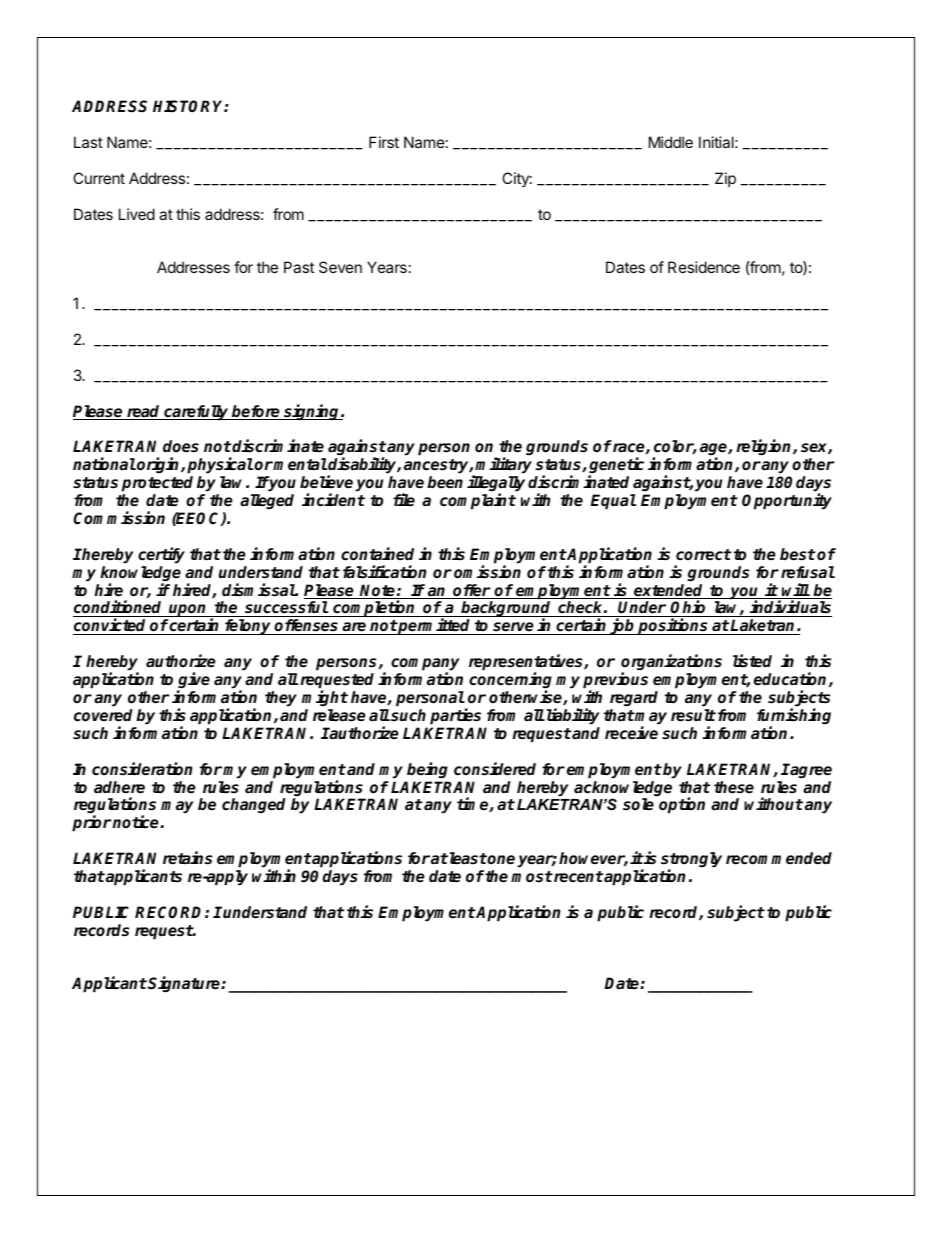 The image size is (952, 1233). What do you see at coordinates (340, 267) in the screenshot?
I see `Seven` at bounding box center [340, 267].
